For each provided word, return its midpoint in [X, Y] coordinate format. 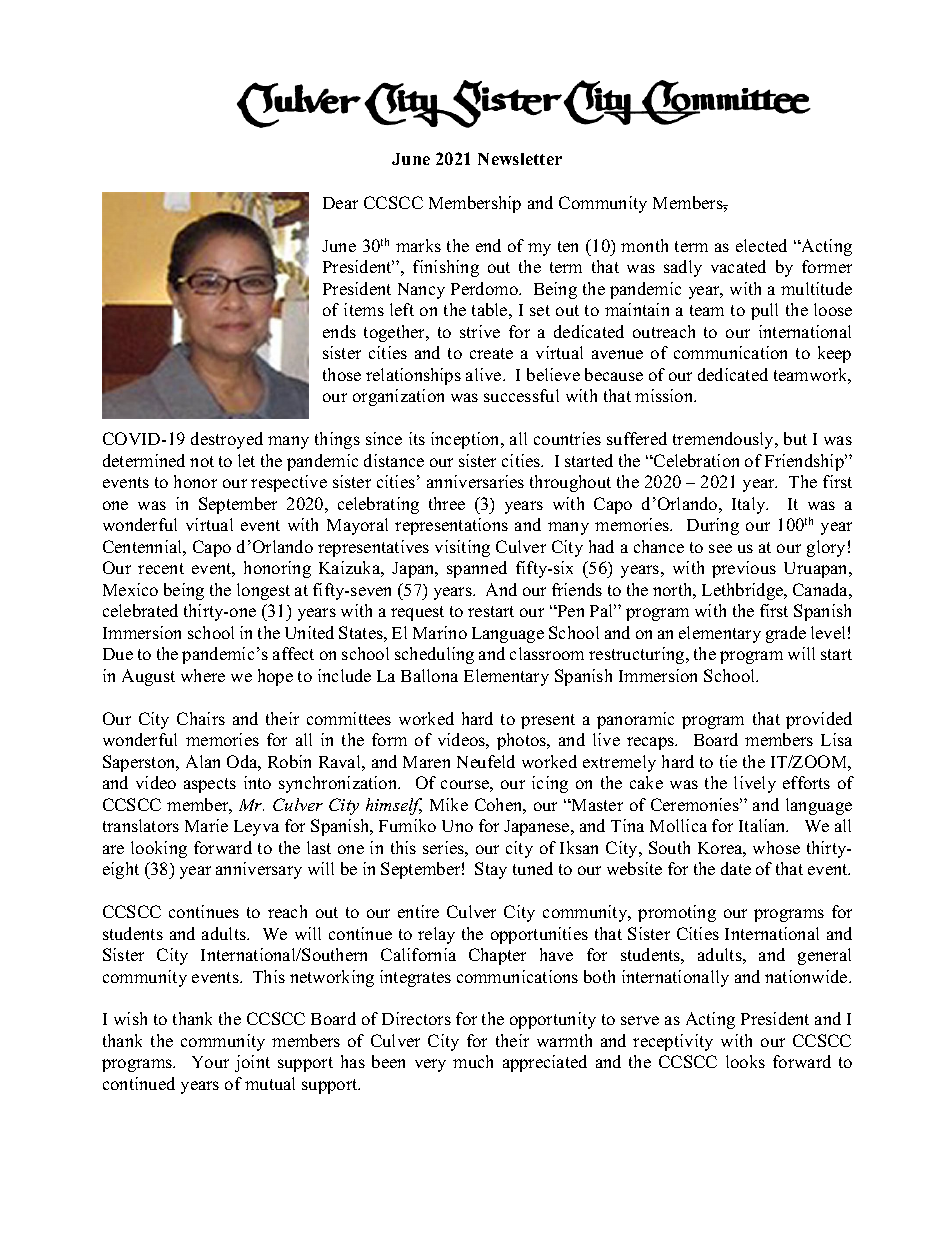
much [473, 1061]
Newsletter [520, 159]
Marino [440, 632]
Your [210, 1062]
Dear [340, 203]
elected [761, 245]
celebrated [140, 610]
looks [745, 1061]
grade [786, 634]
